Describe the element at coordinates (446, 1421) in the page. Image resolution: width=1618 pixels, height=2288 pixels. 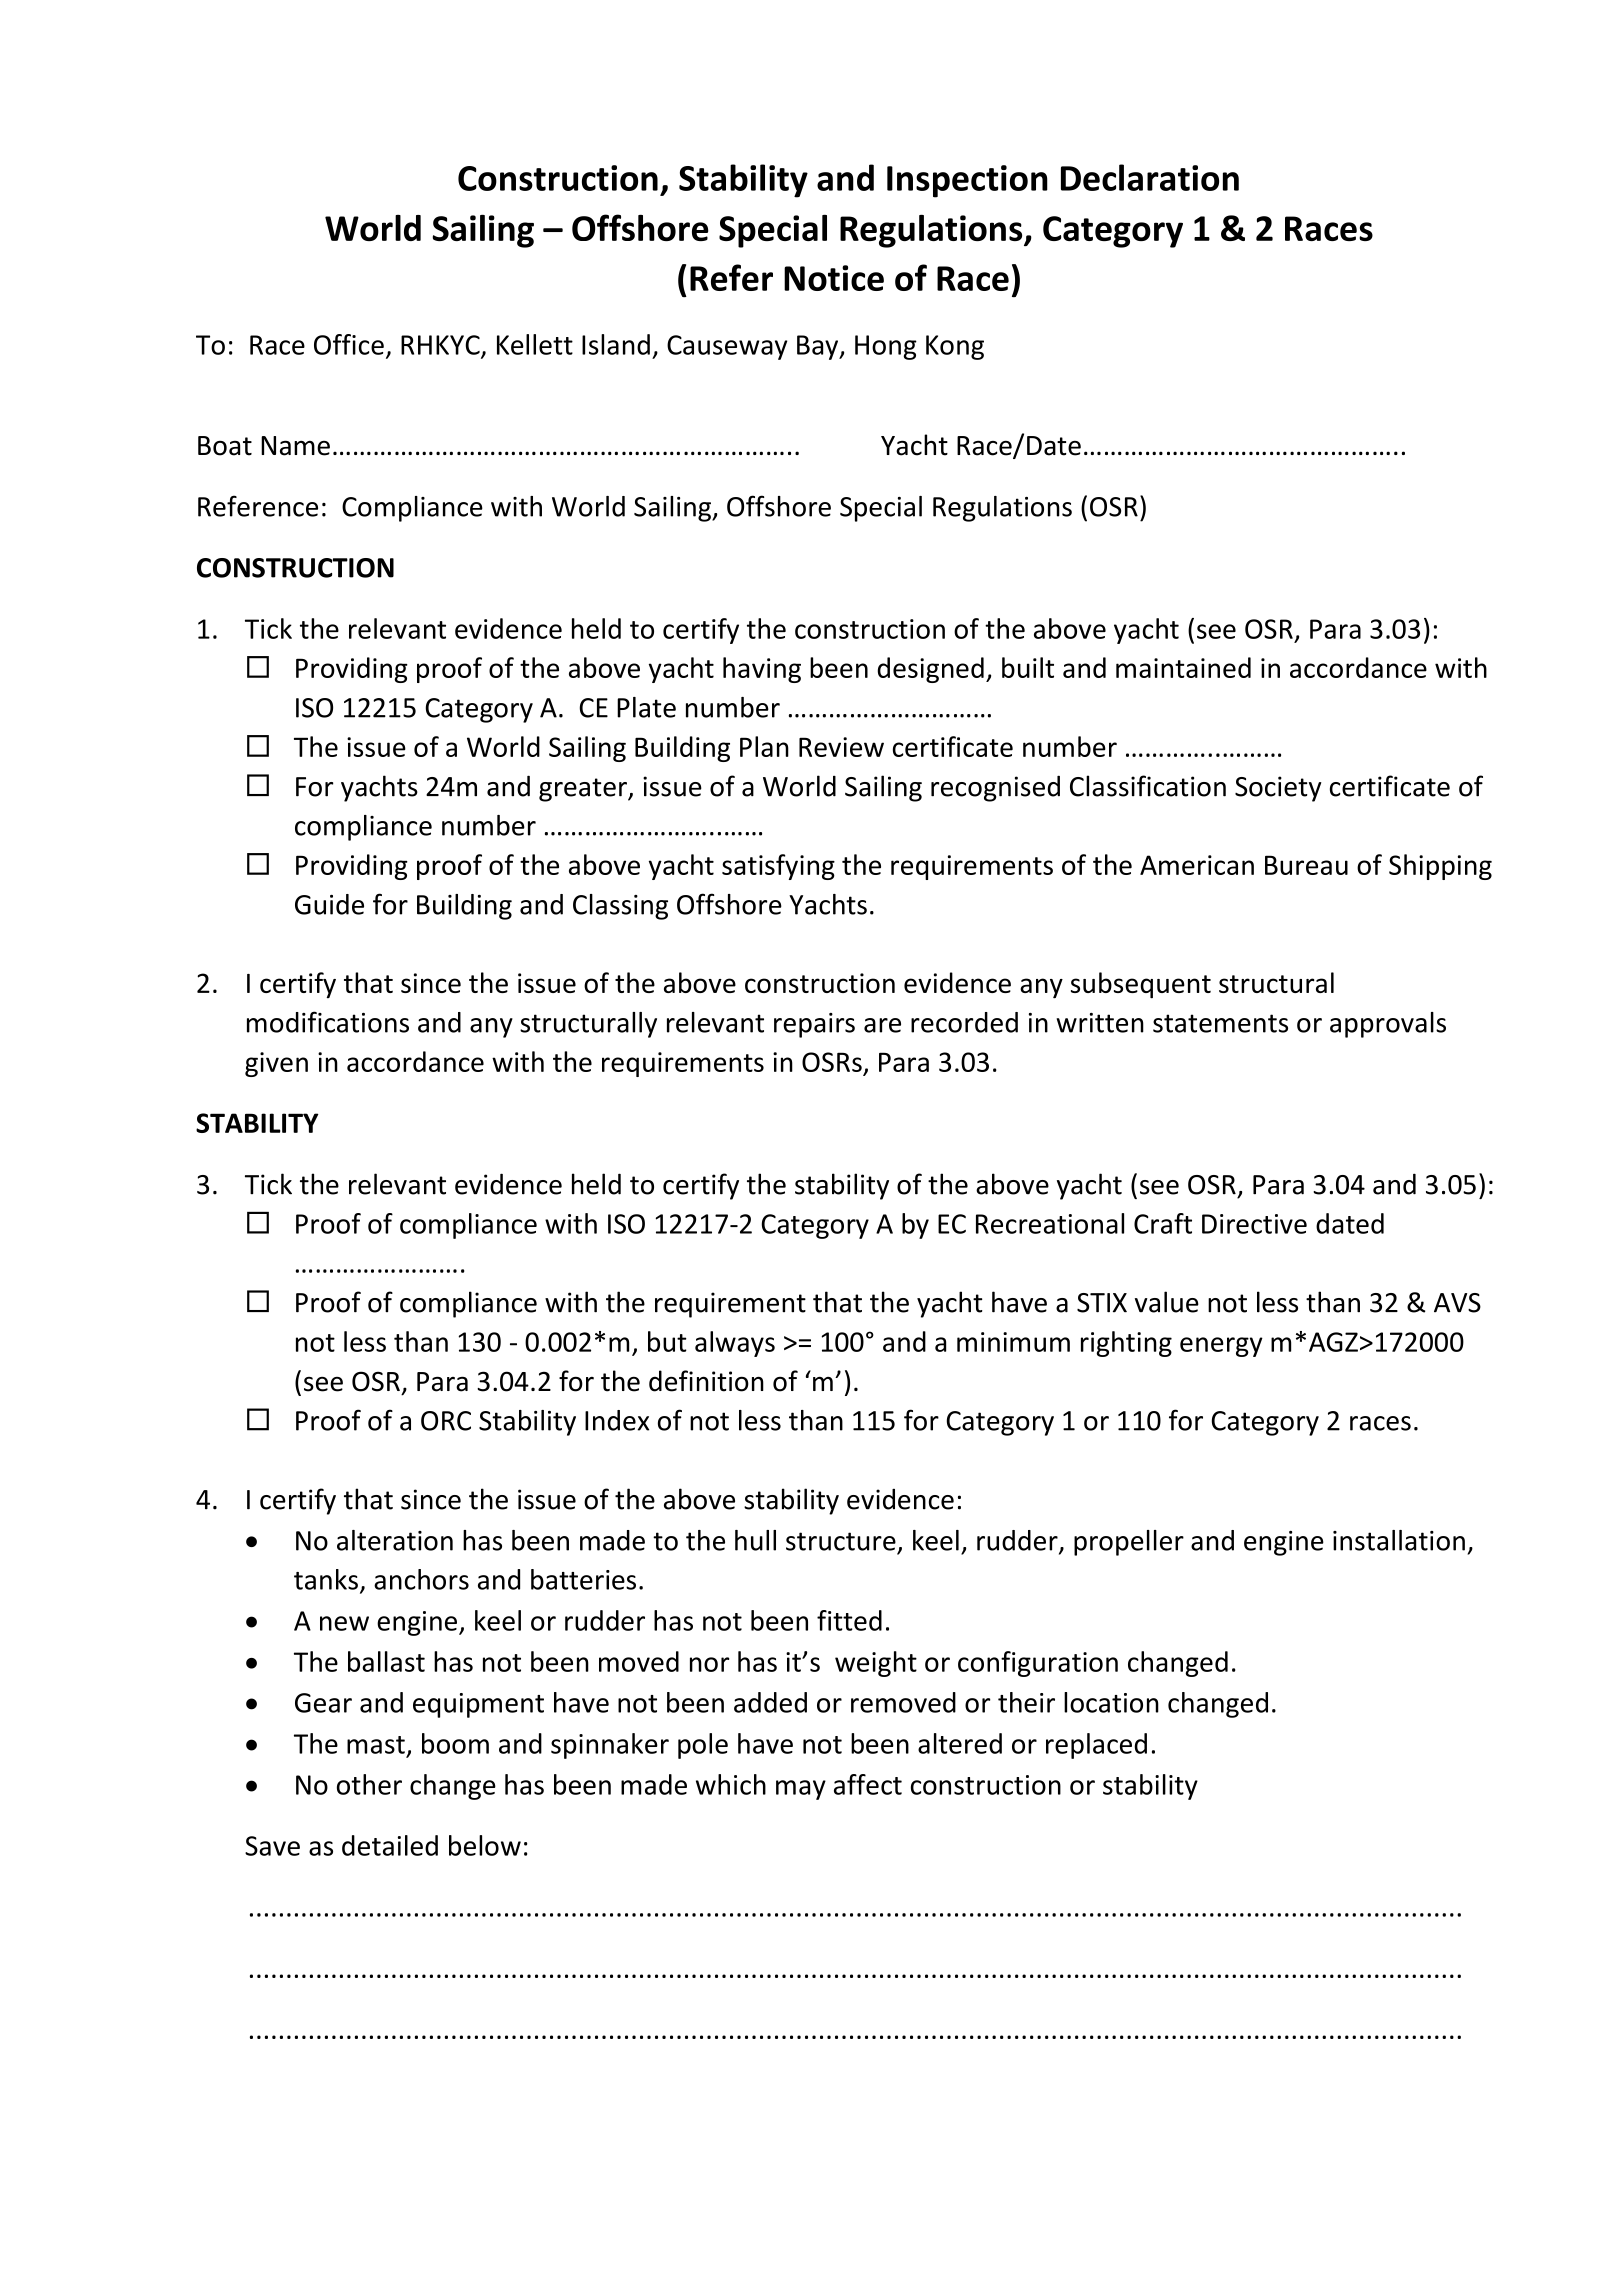
I see `ORC` at that location.
